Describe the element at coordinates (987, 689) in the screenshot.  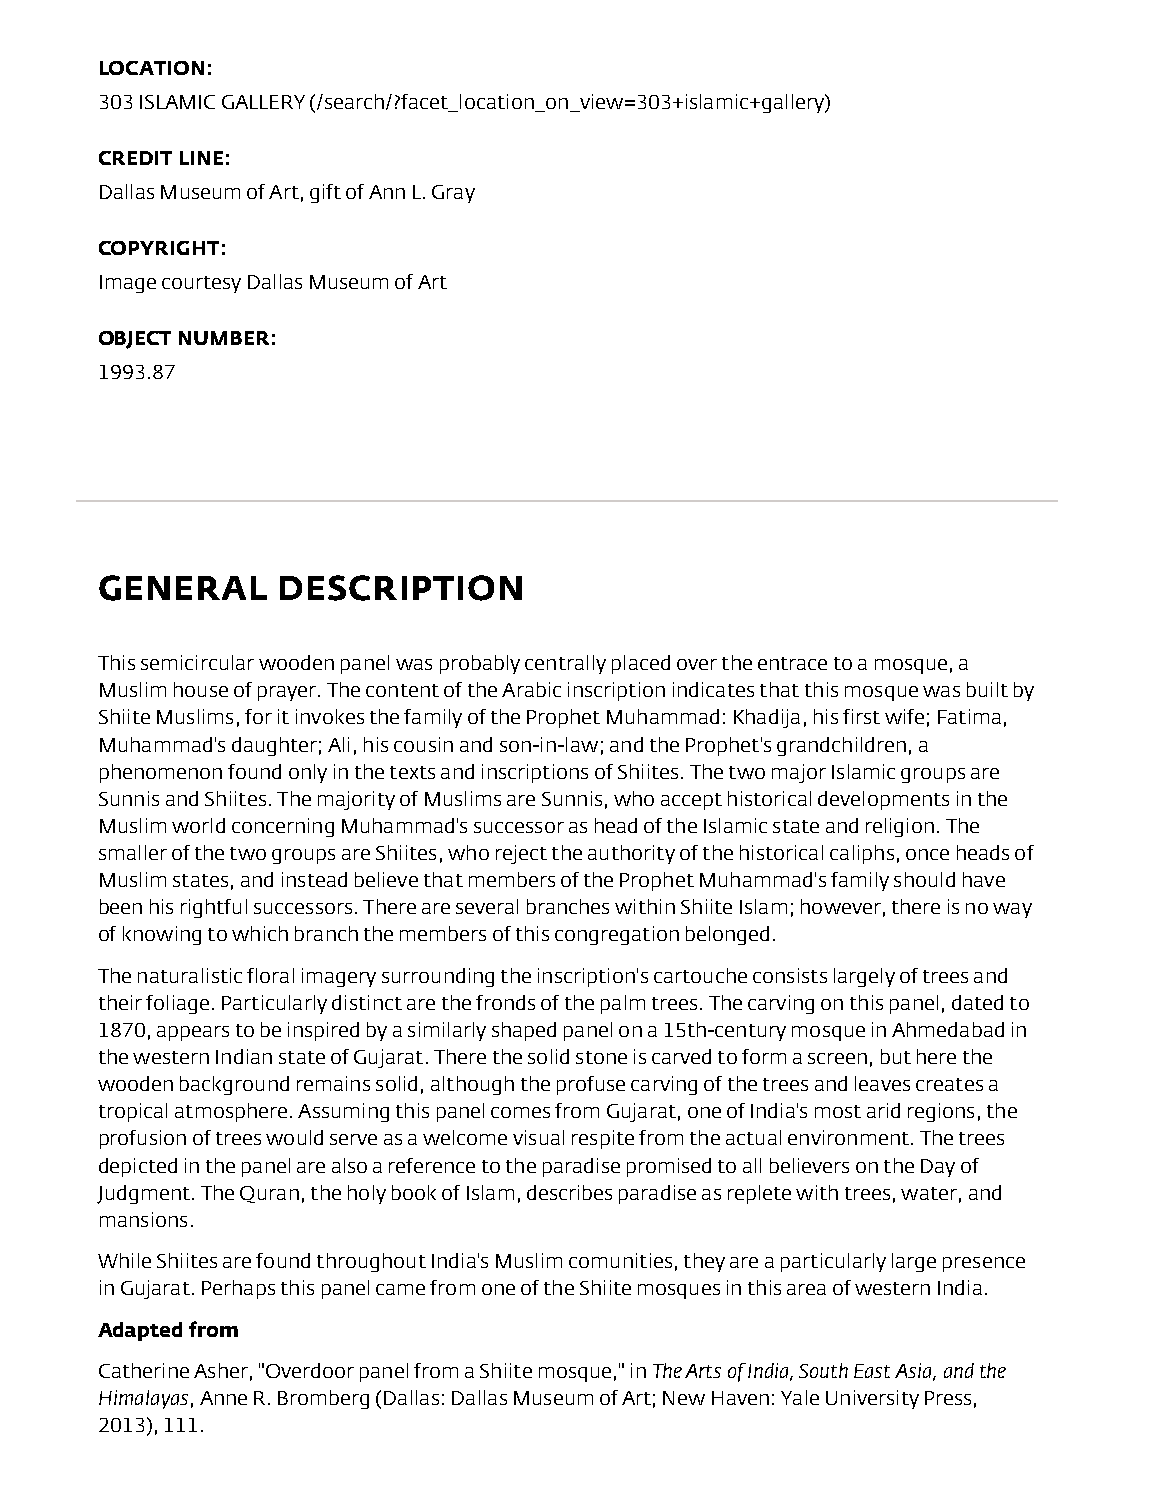
I see `built` at that location.
